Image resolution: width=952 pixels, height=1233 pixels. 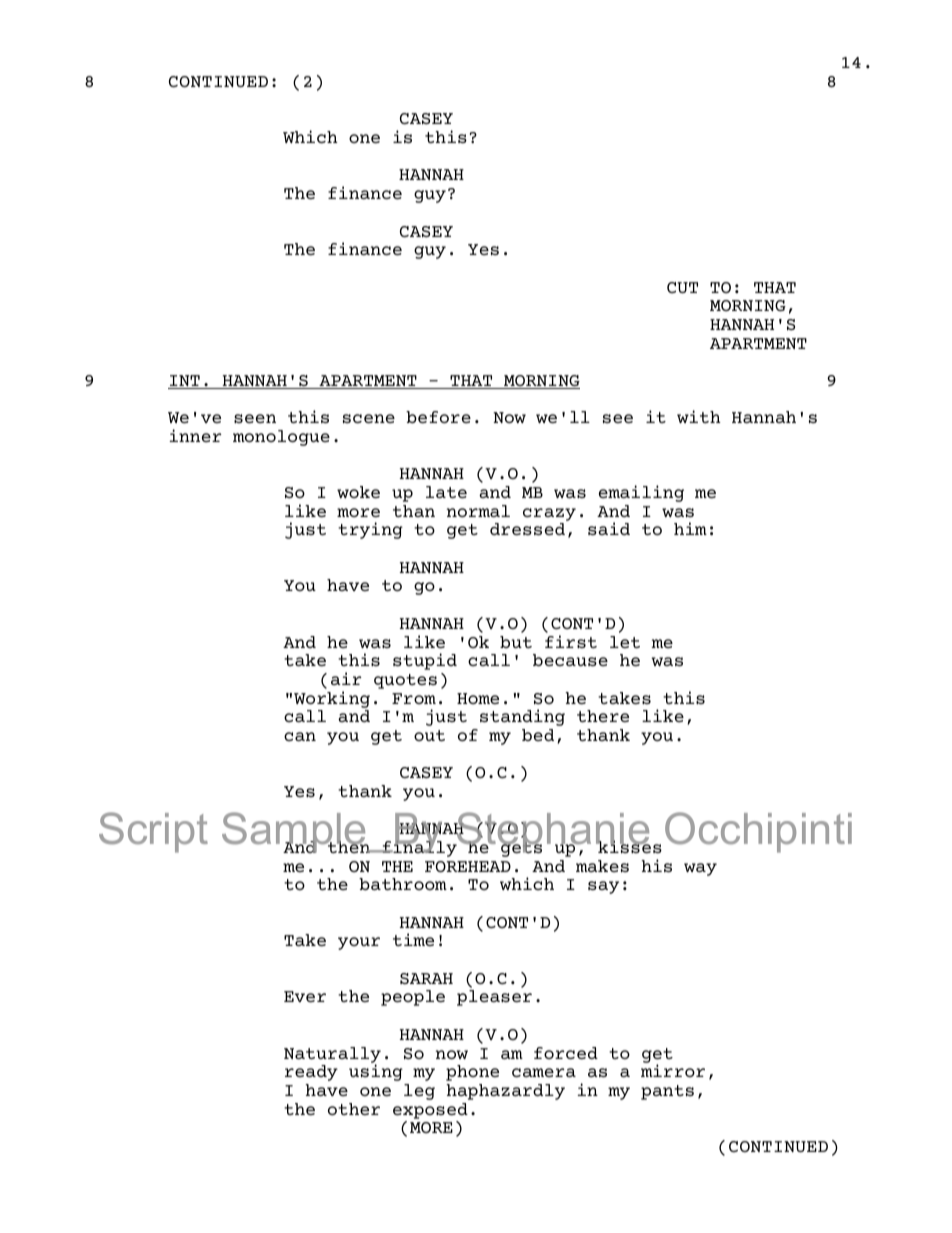 I want to click on CUT, so click(x=682, y=287).
